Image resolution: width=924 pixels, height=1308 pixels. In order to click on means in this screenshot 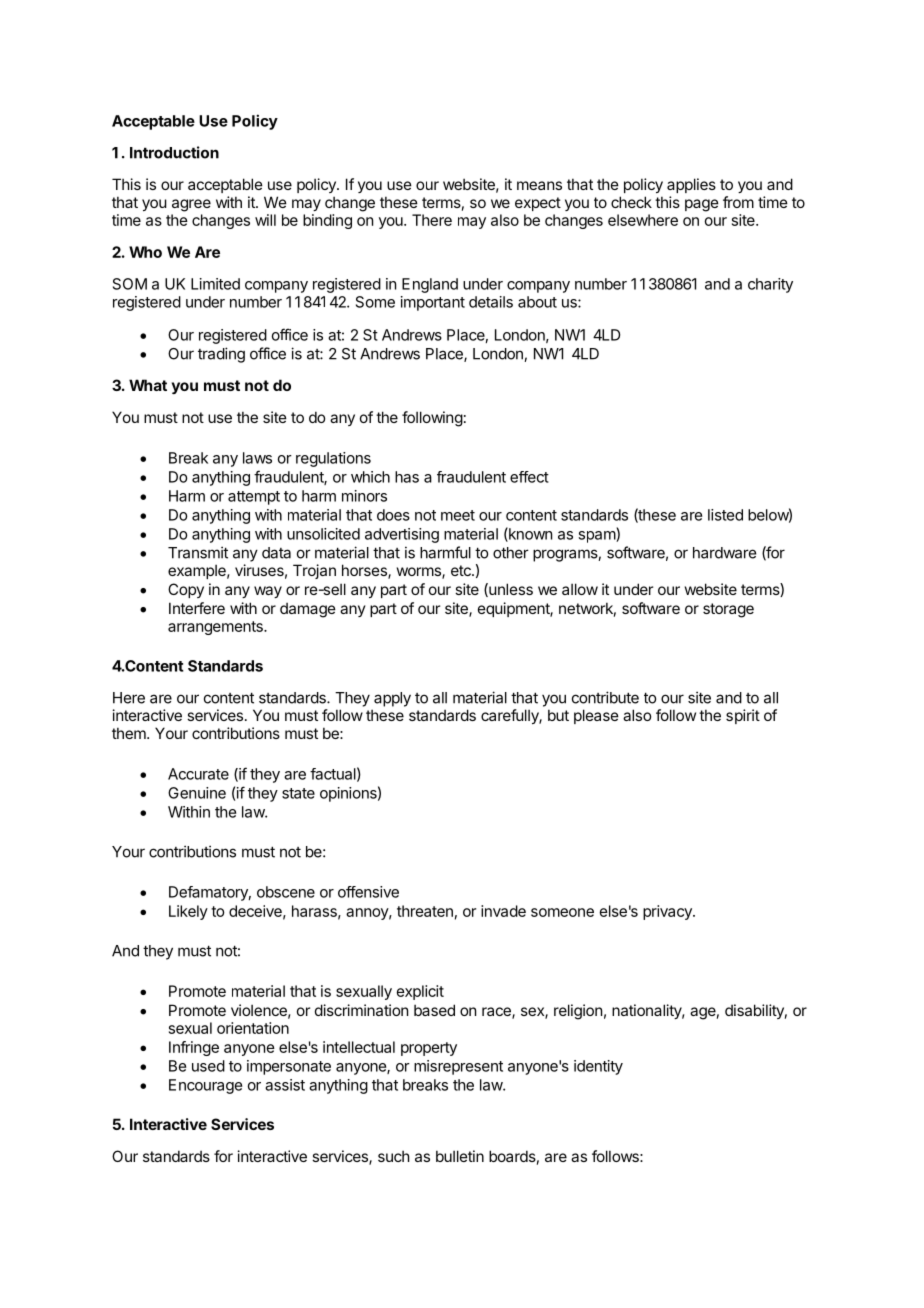, I will do `click(539, 185)`.
